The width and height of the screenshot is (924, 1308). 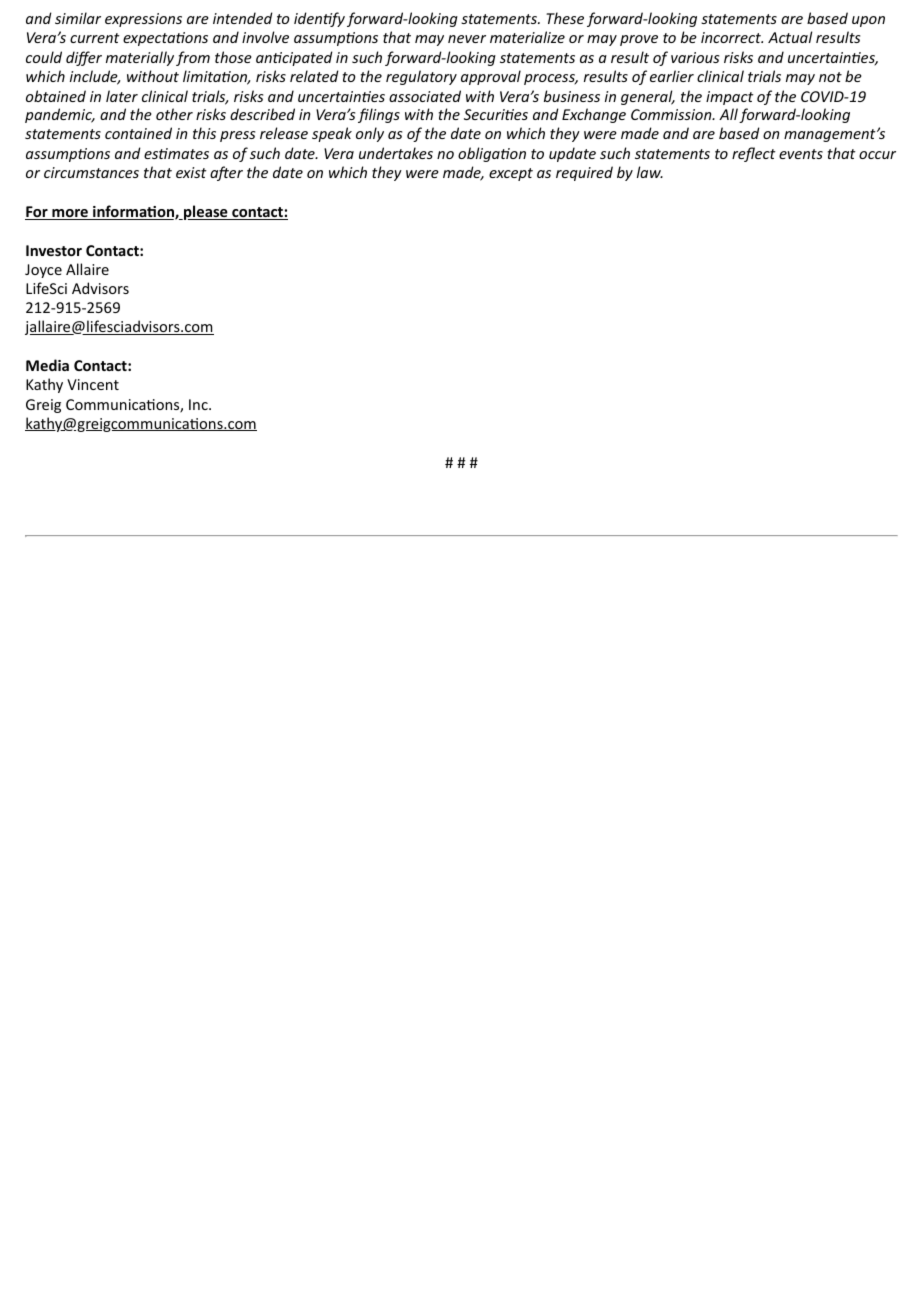 I want to click on impact, so click(x=730, y=98).
